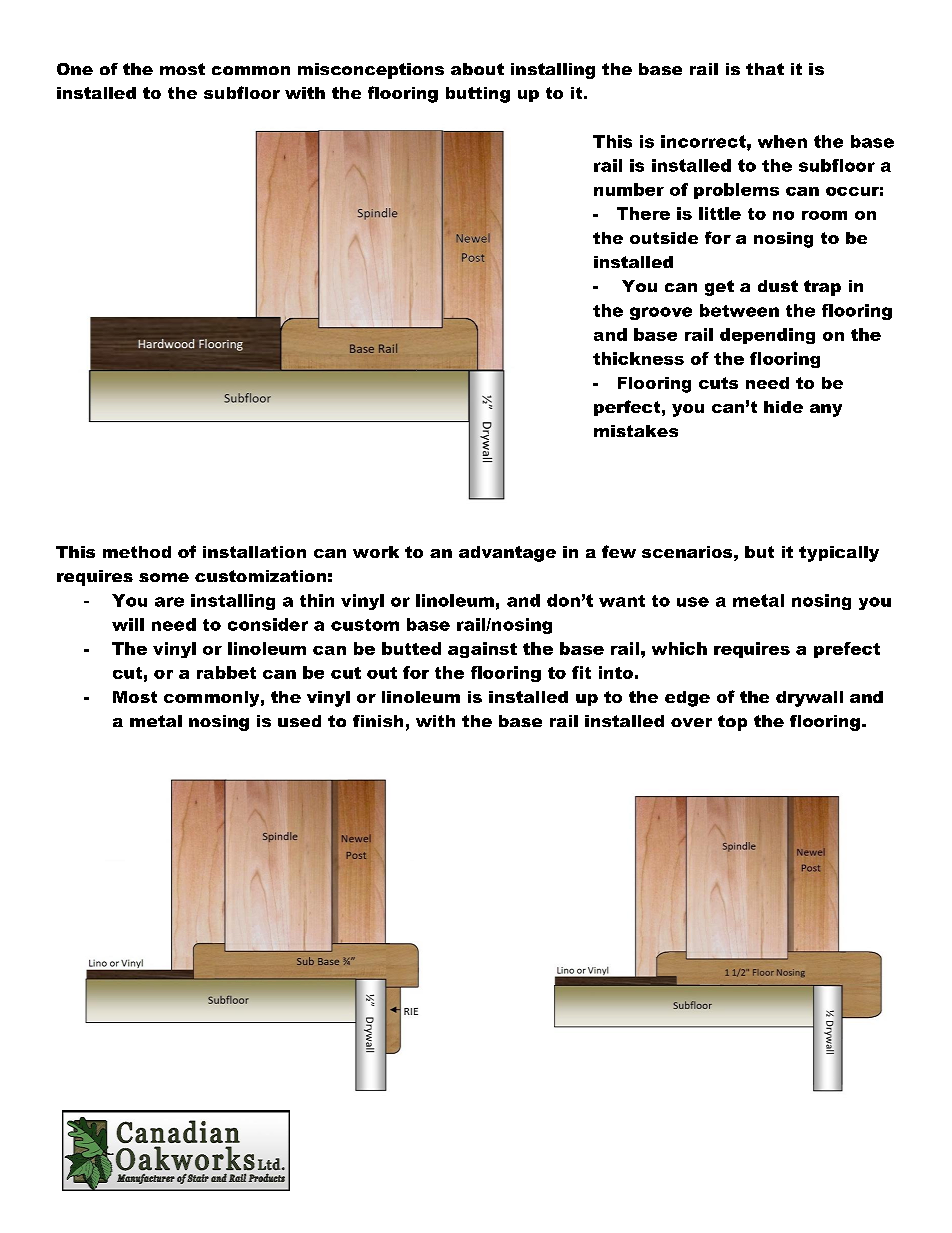  Describe the element at coordinates (226, 672) in the image. I see `rabbet` at that location.
